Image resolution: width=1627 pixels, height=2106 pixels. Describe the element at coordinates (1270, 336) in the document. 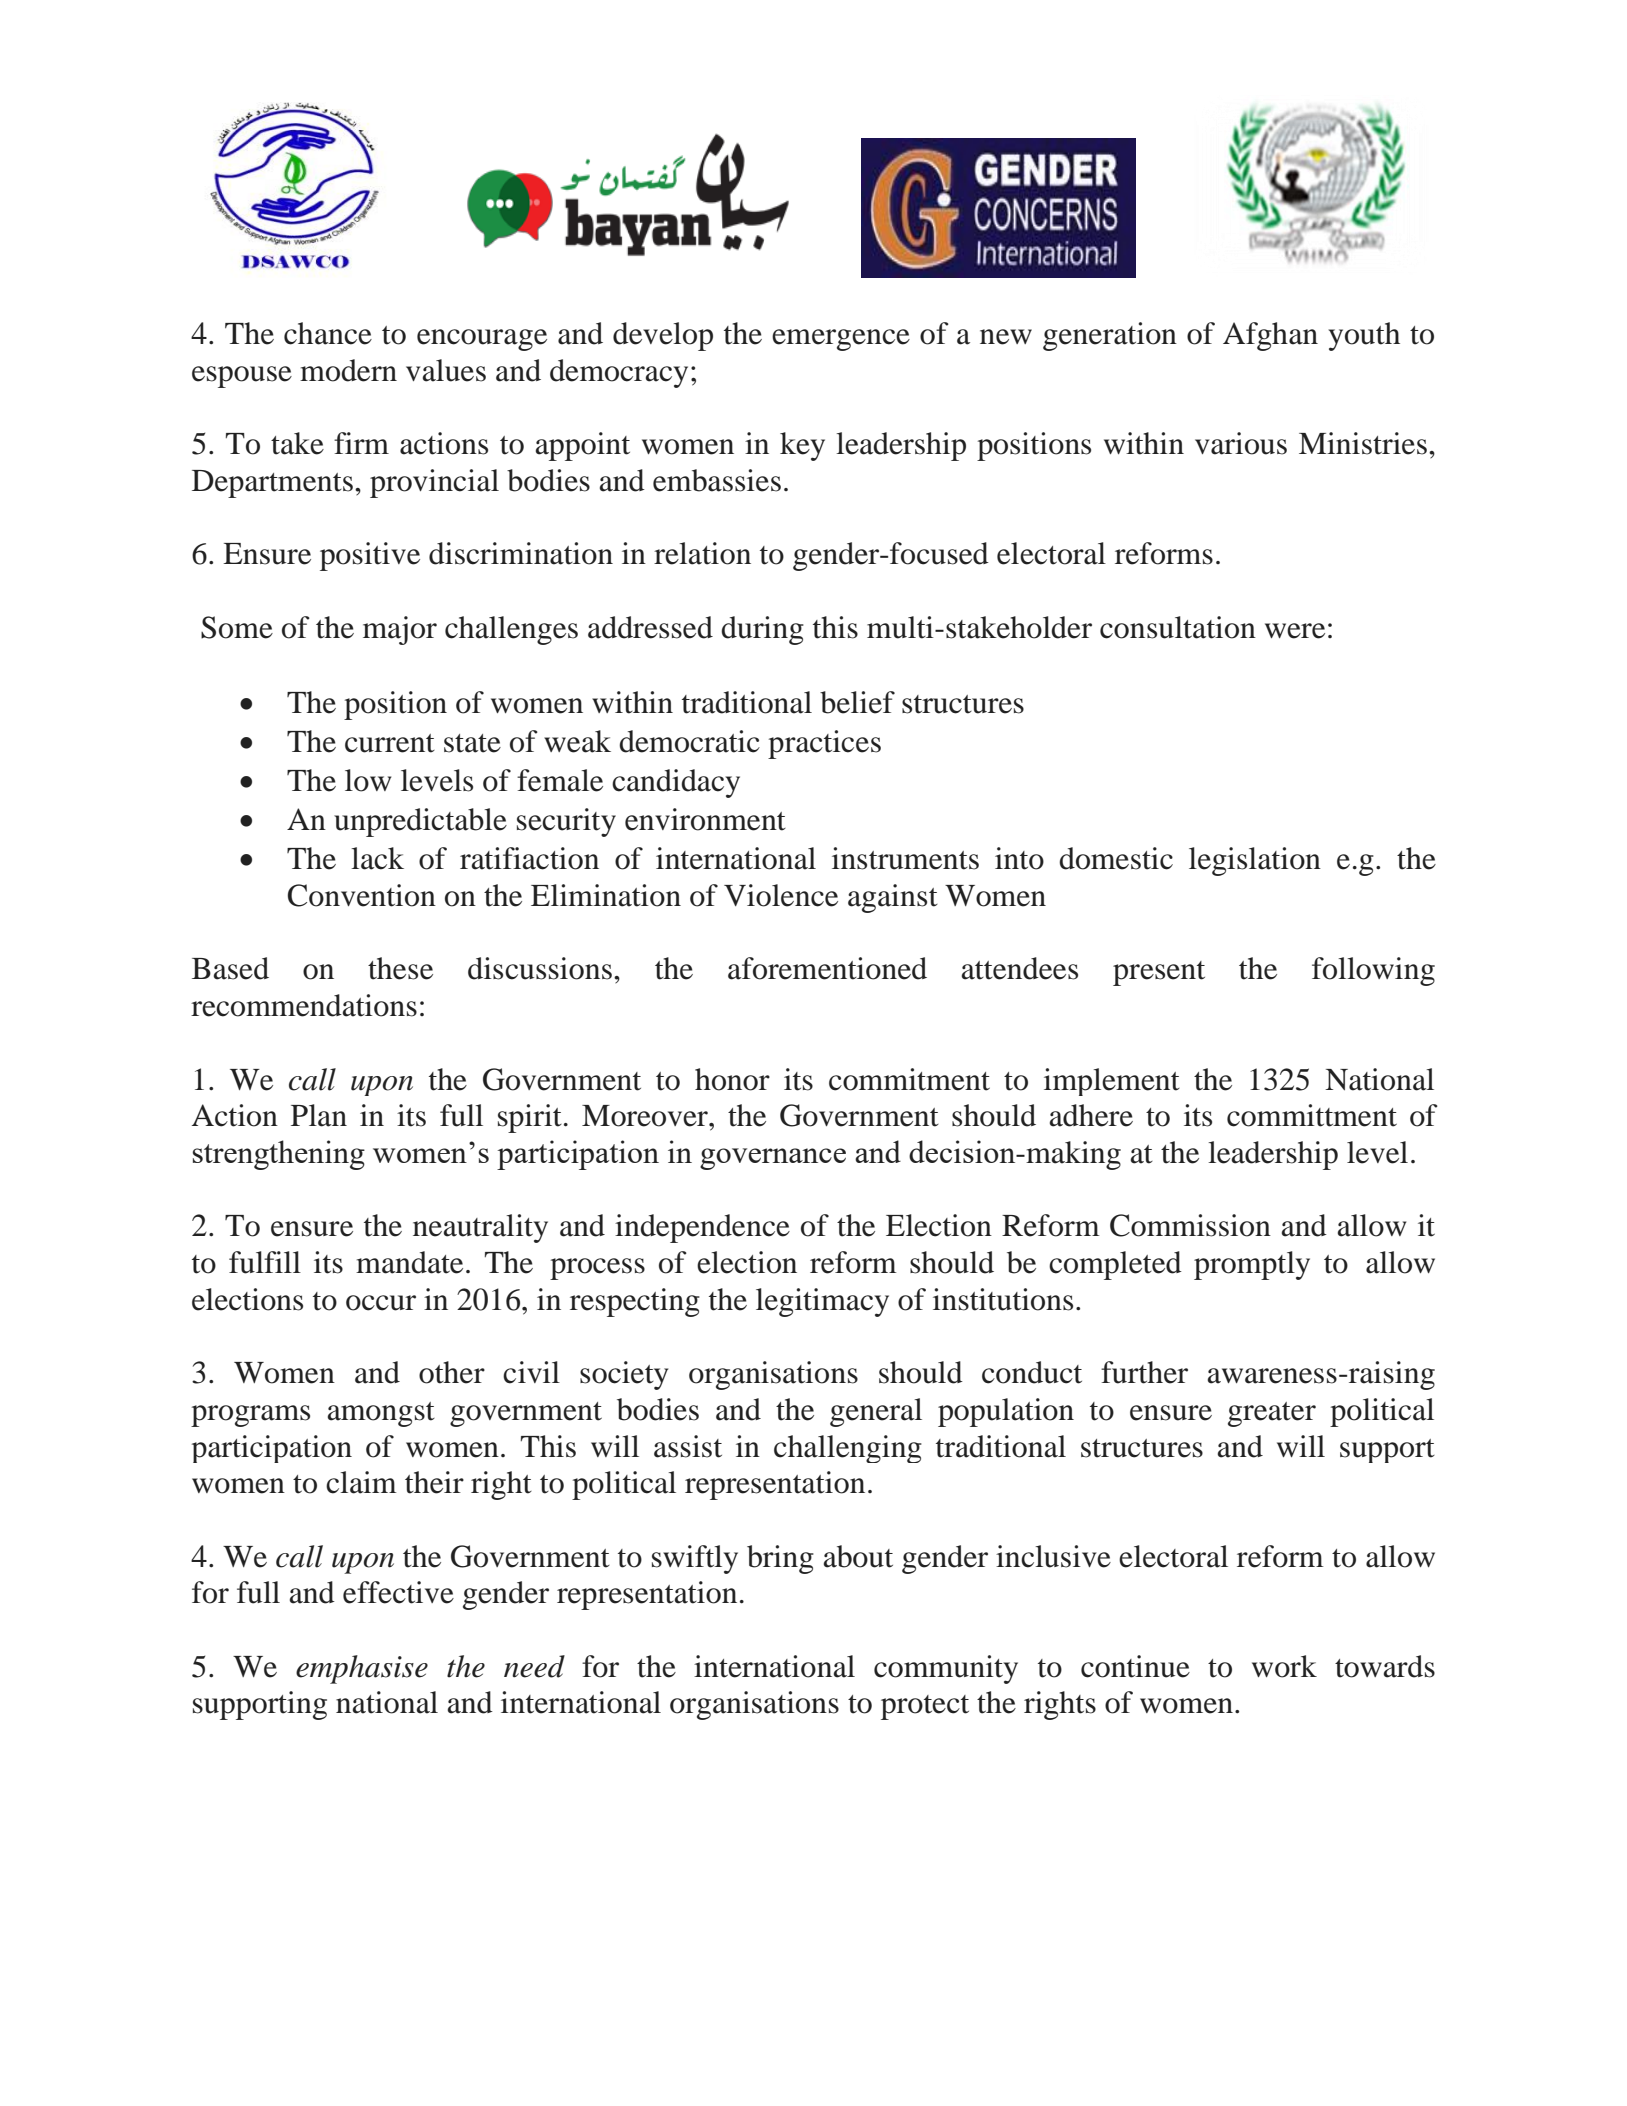

I see `Afghan` at that location.
